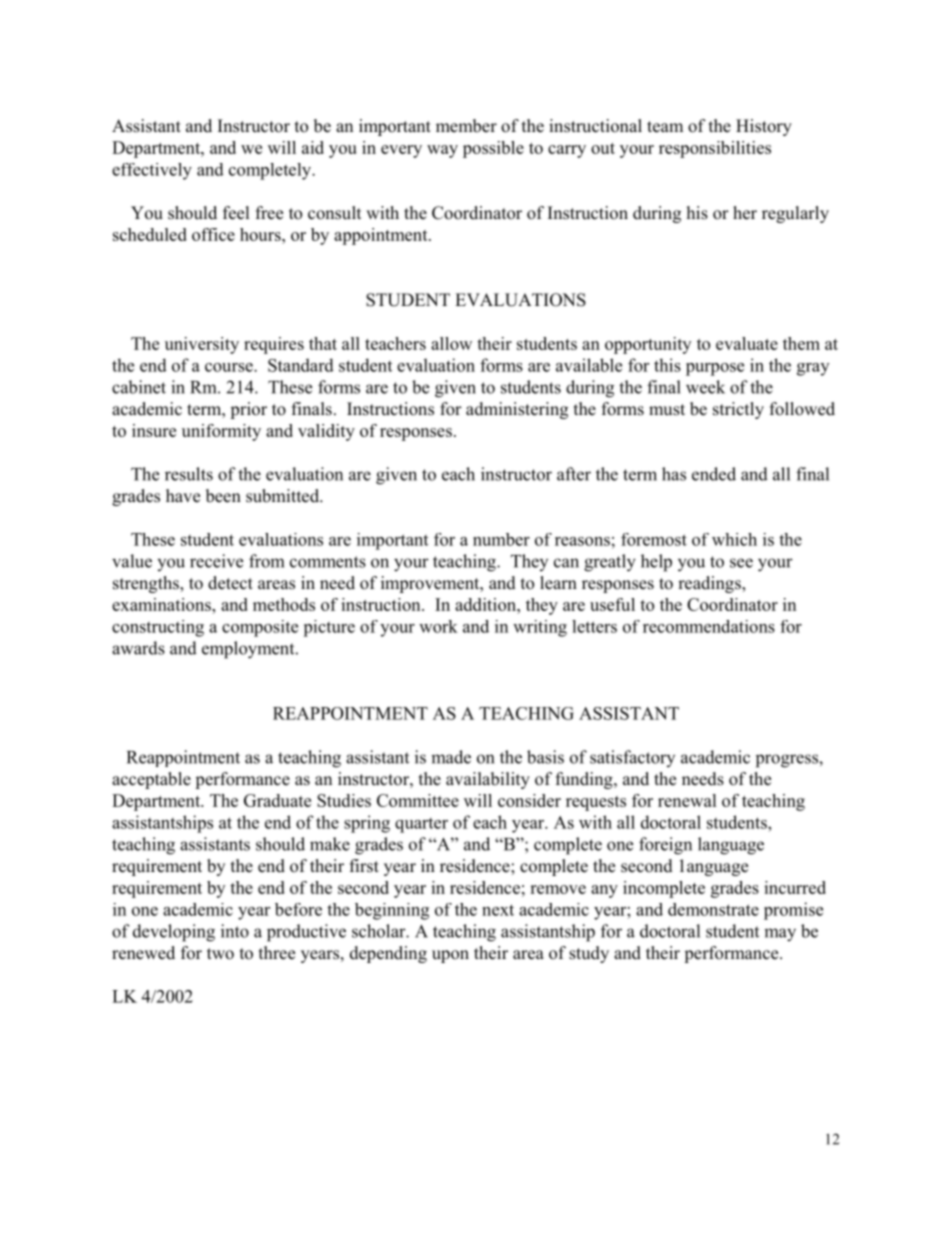 The image size is (952, 1233). Describe the element at coordinates (715, 149) in the screenshot. I see `responsibilities` at that location.
